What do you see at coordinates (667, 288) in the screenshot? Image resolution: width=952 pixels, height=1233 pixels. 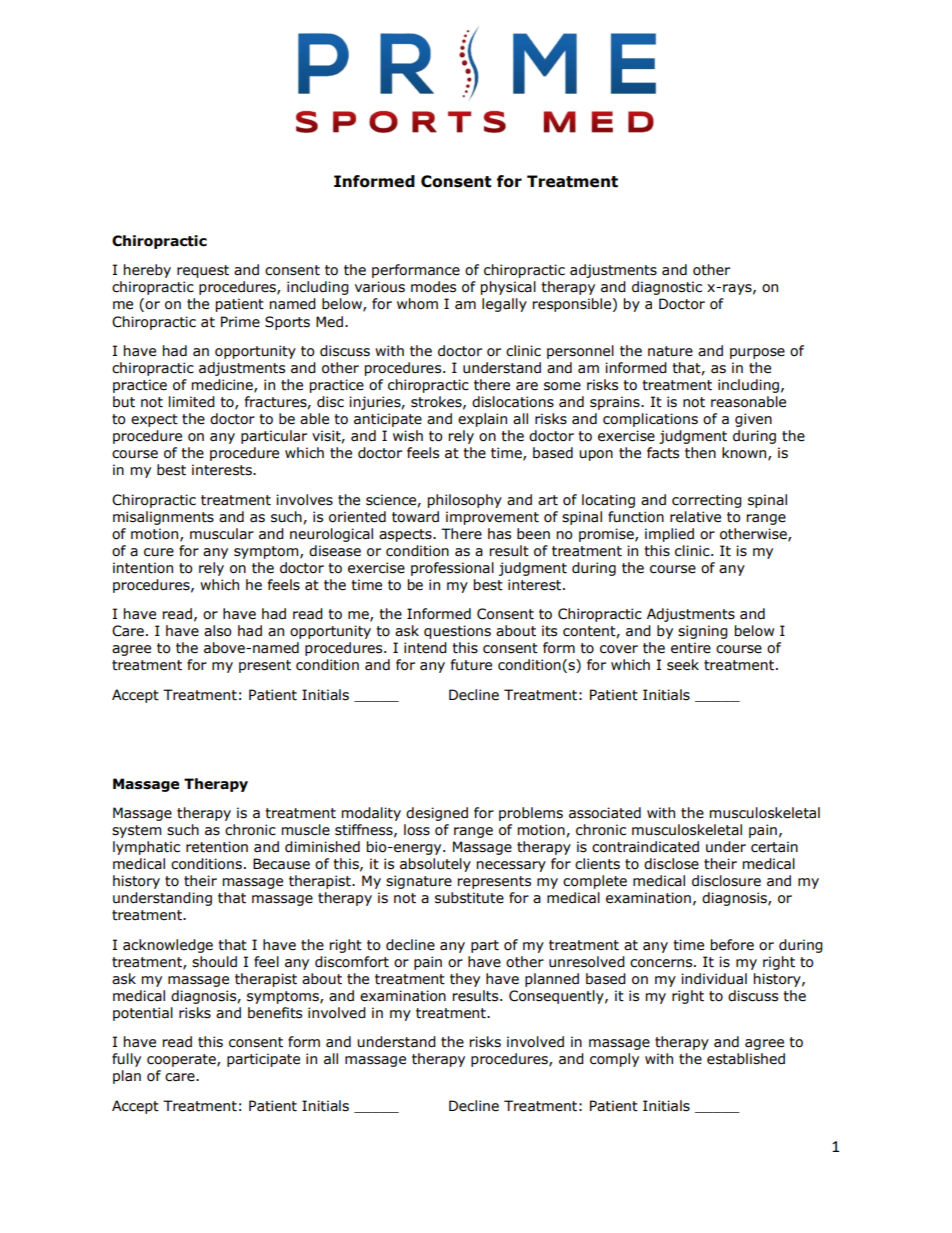 I see `diagnostic` at bounding box center [667, 288].
